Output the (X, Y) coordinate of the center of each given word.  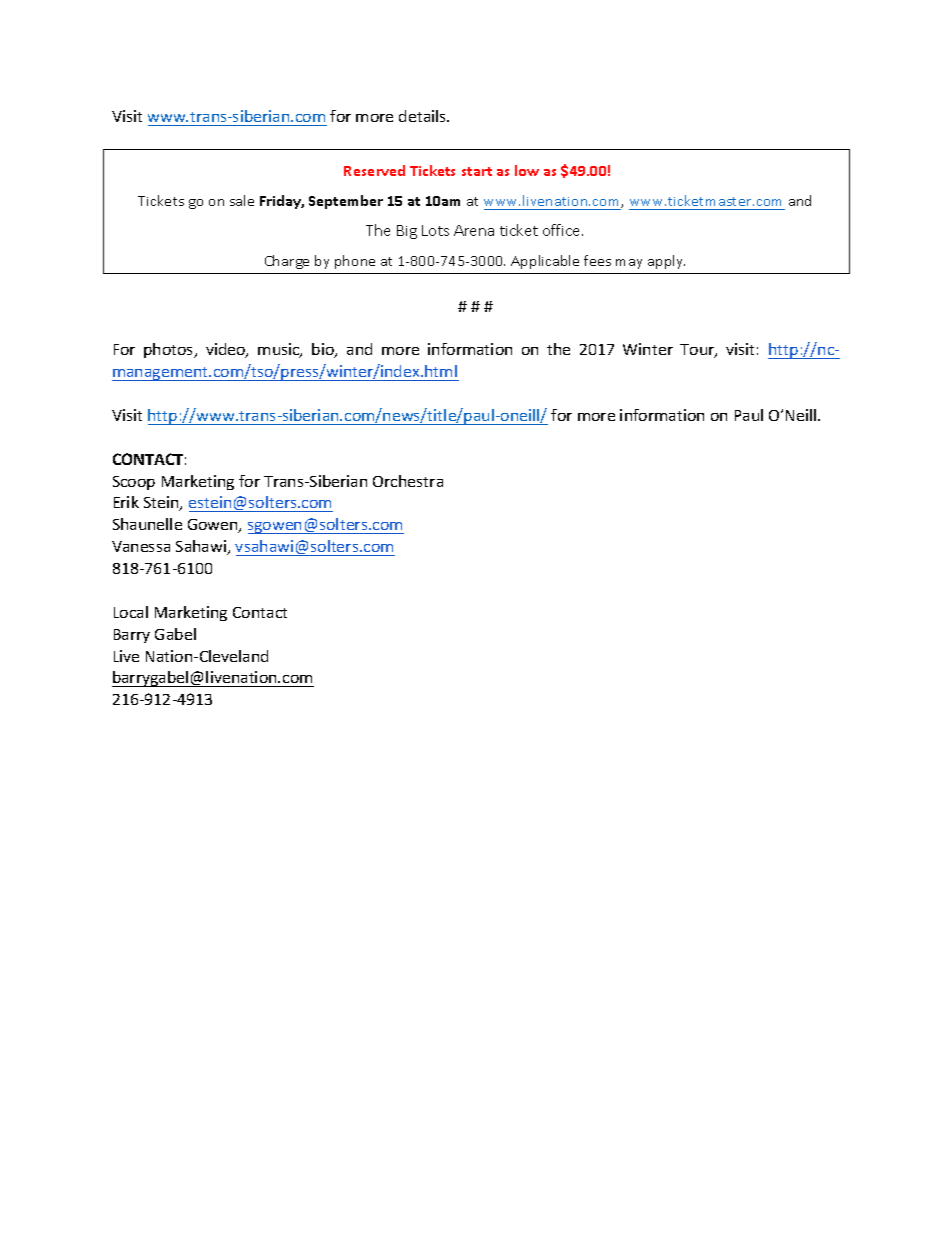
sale (242, 200)
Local (131, 612)
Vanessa (141, 546)
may (629, 264)
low (527, 170)
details (424, 116)
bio (324, 350)
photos (170, 350)
